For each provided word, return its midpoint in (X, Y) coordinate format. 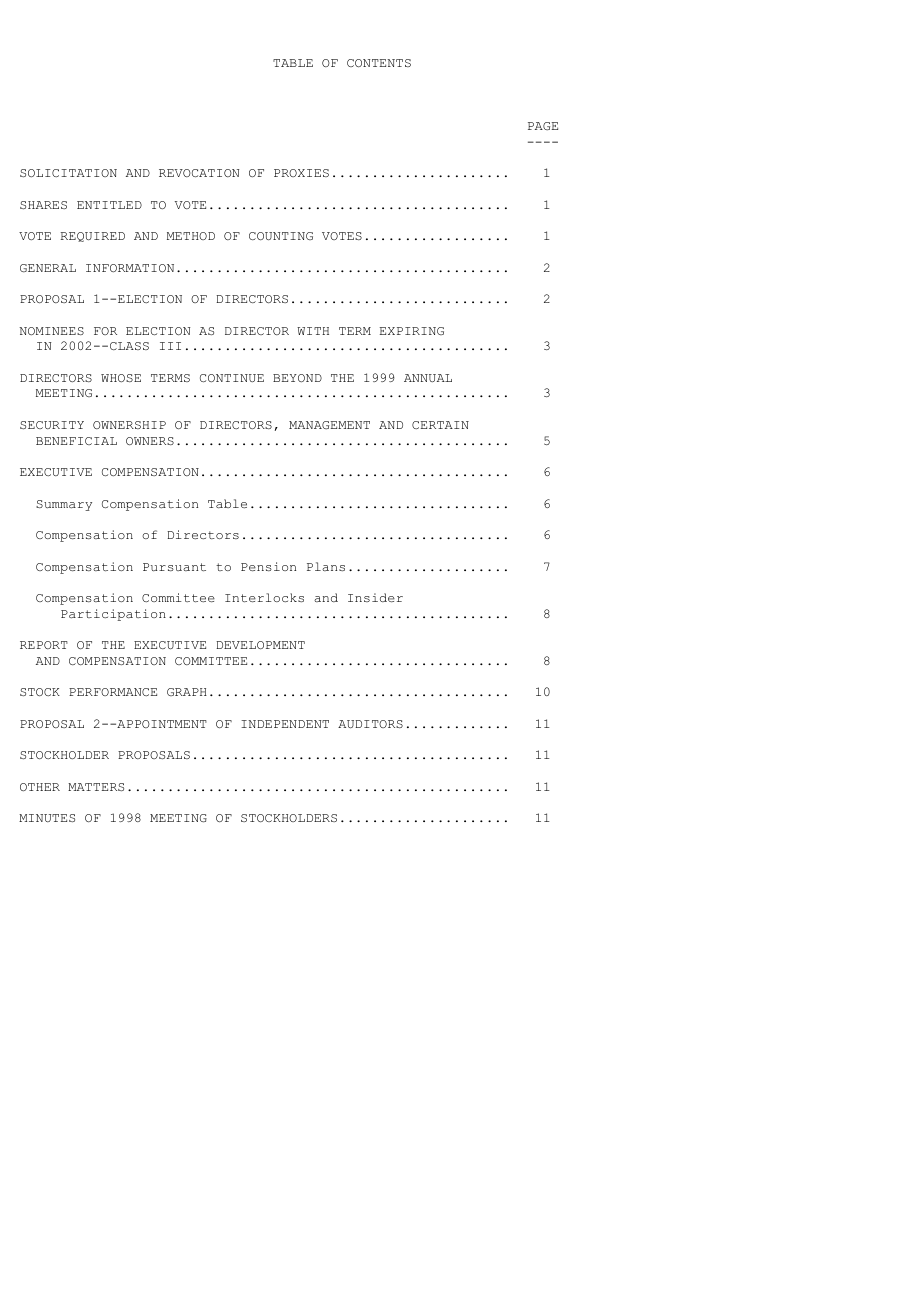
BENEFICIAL (76, 441)
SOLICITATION (68, 173)
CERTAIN (440, 425)
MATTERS (96, 787)
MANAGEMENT (329, 425)
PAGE (543, 126)
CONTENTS (379, 63)
